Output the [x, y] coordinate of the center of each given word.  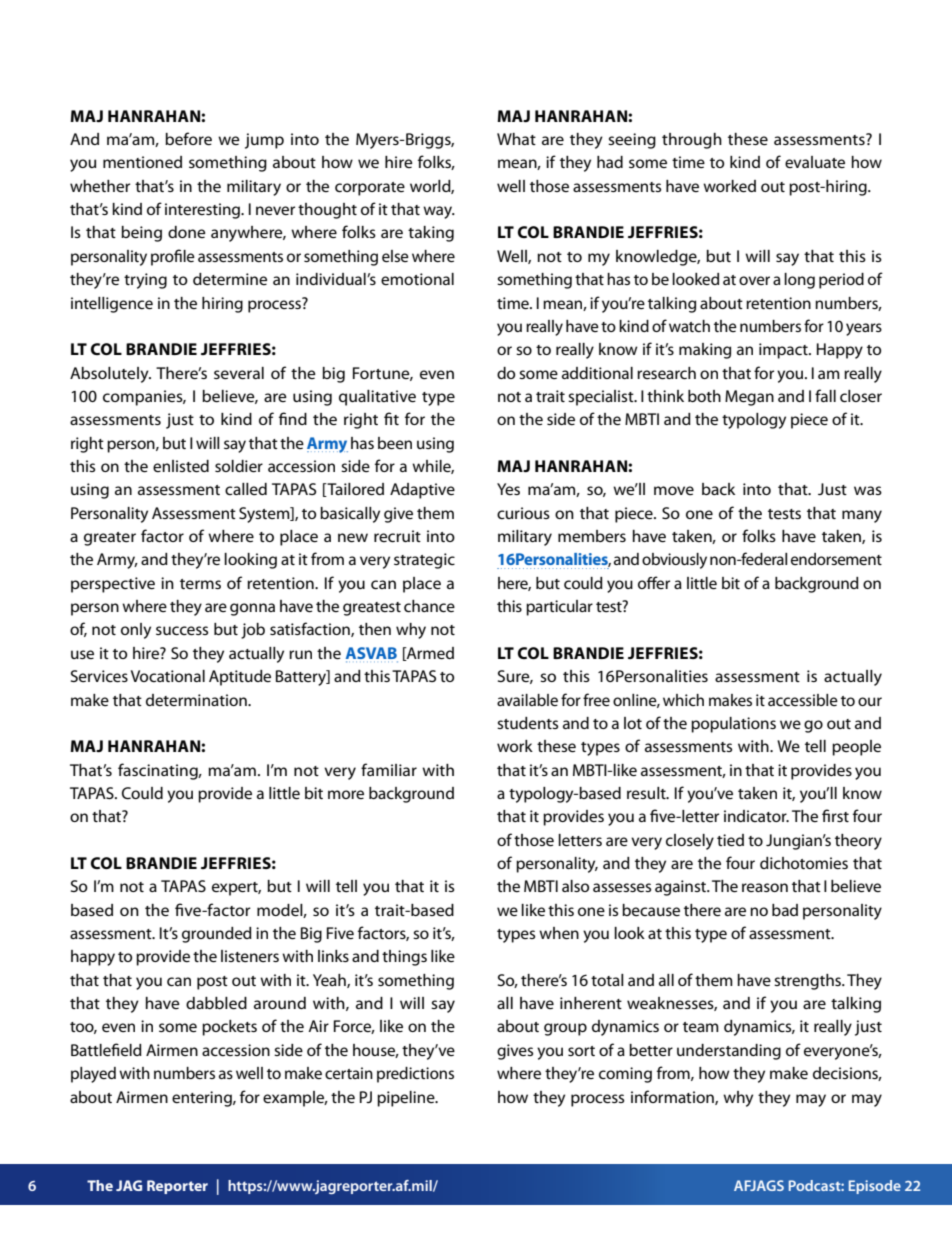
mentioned [142, 162]
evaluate [815, 162]
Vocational [168, 676]
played [93, 1075]
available [527, 700]
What [516, 139]
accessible [803, 700]
